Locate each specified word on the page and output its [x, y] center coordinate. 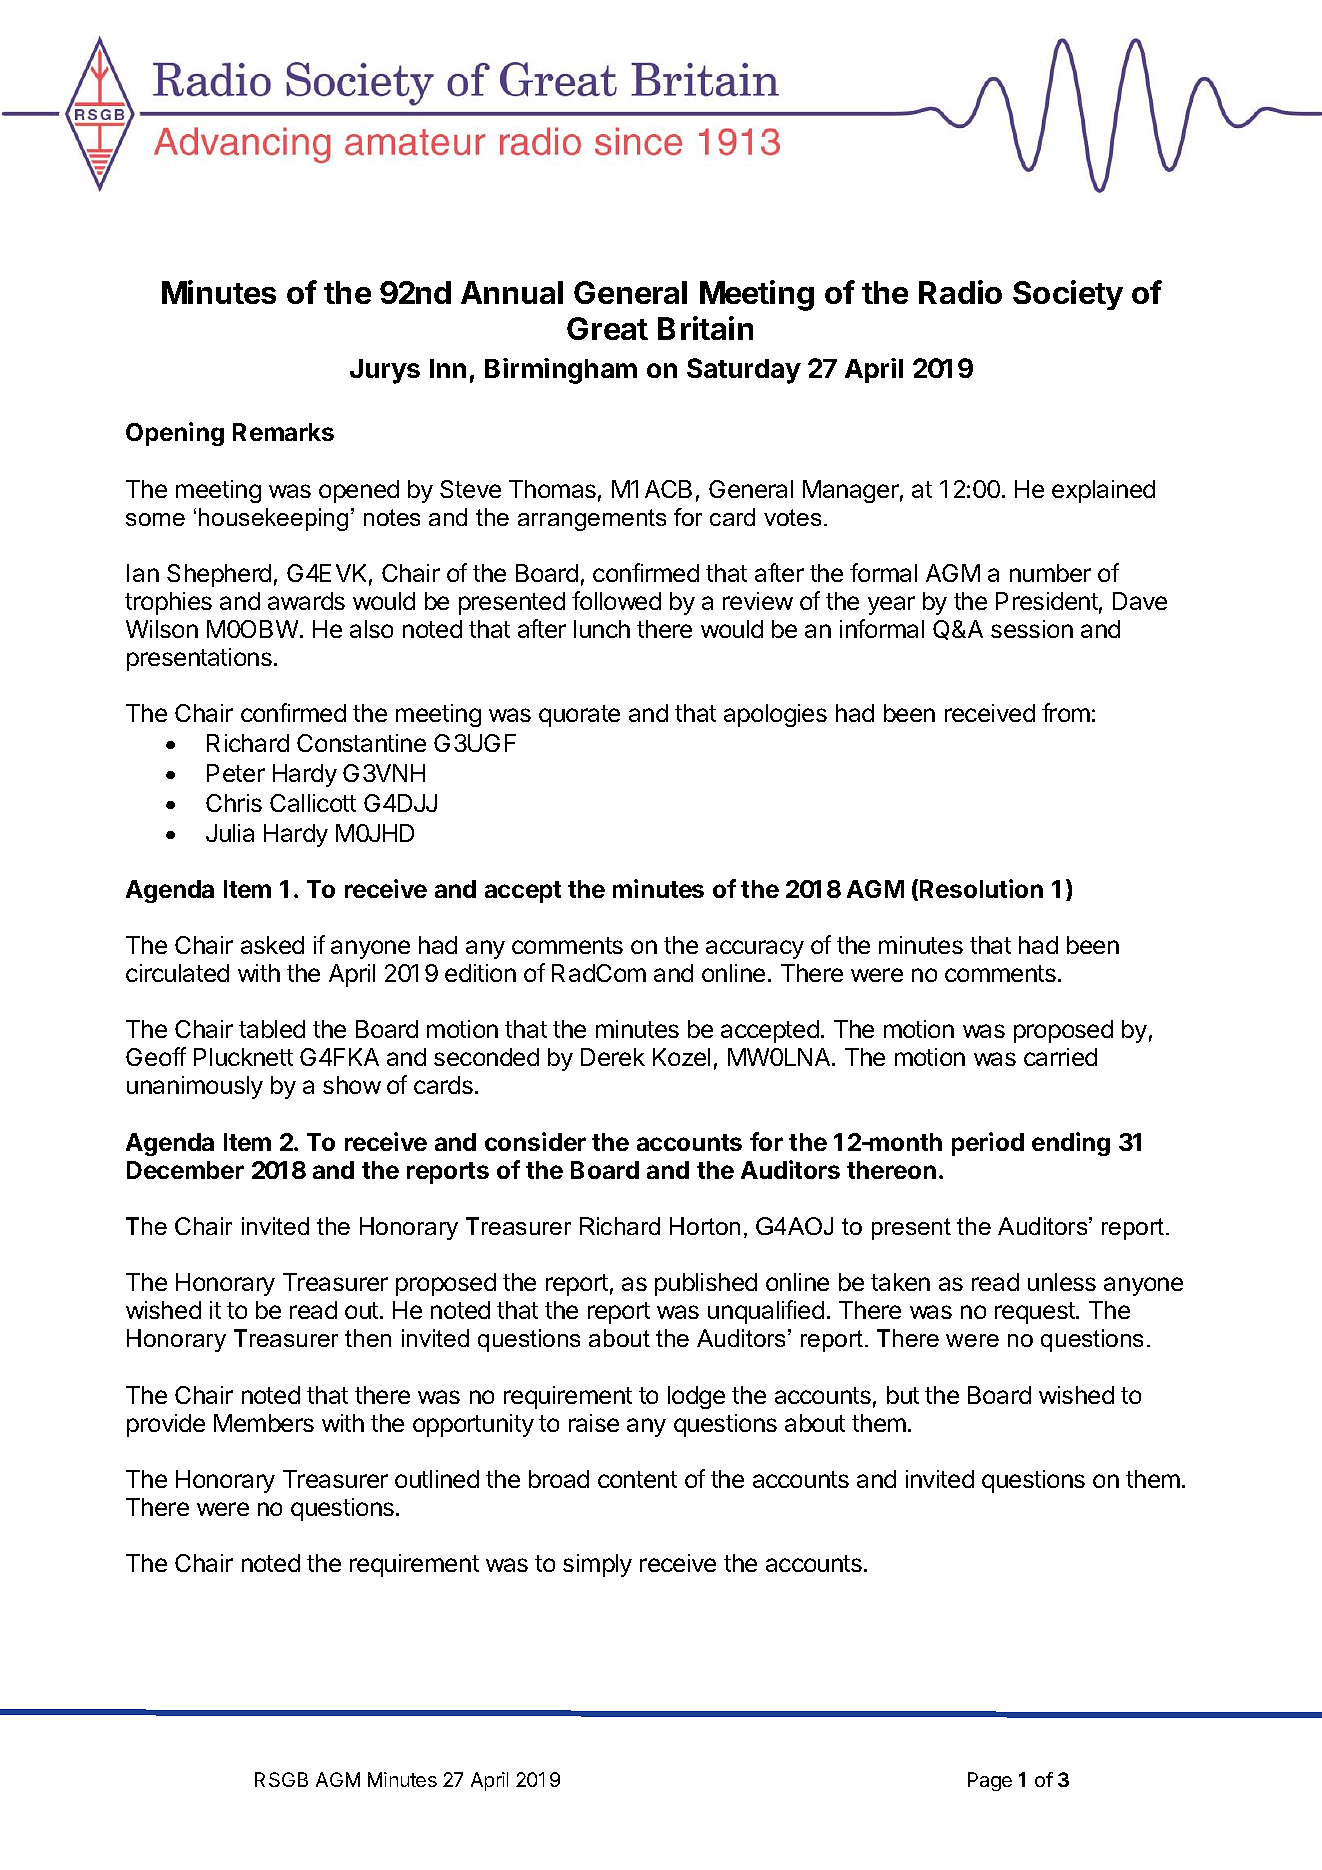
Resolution [981, 888]
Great [607, 328]
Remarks [283, 432]
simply [597, 1565]
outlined [437, 1479]
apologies [775, 715]
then [368, 1338]
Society [1068, 295]
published [706, 1284]
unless [1062, 1282]
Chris [234, 803]
